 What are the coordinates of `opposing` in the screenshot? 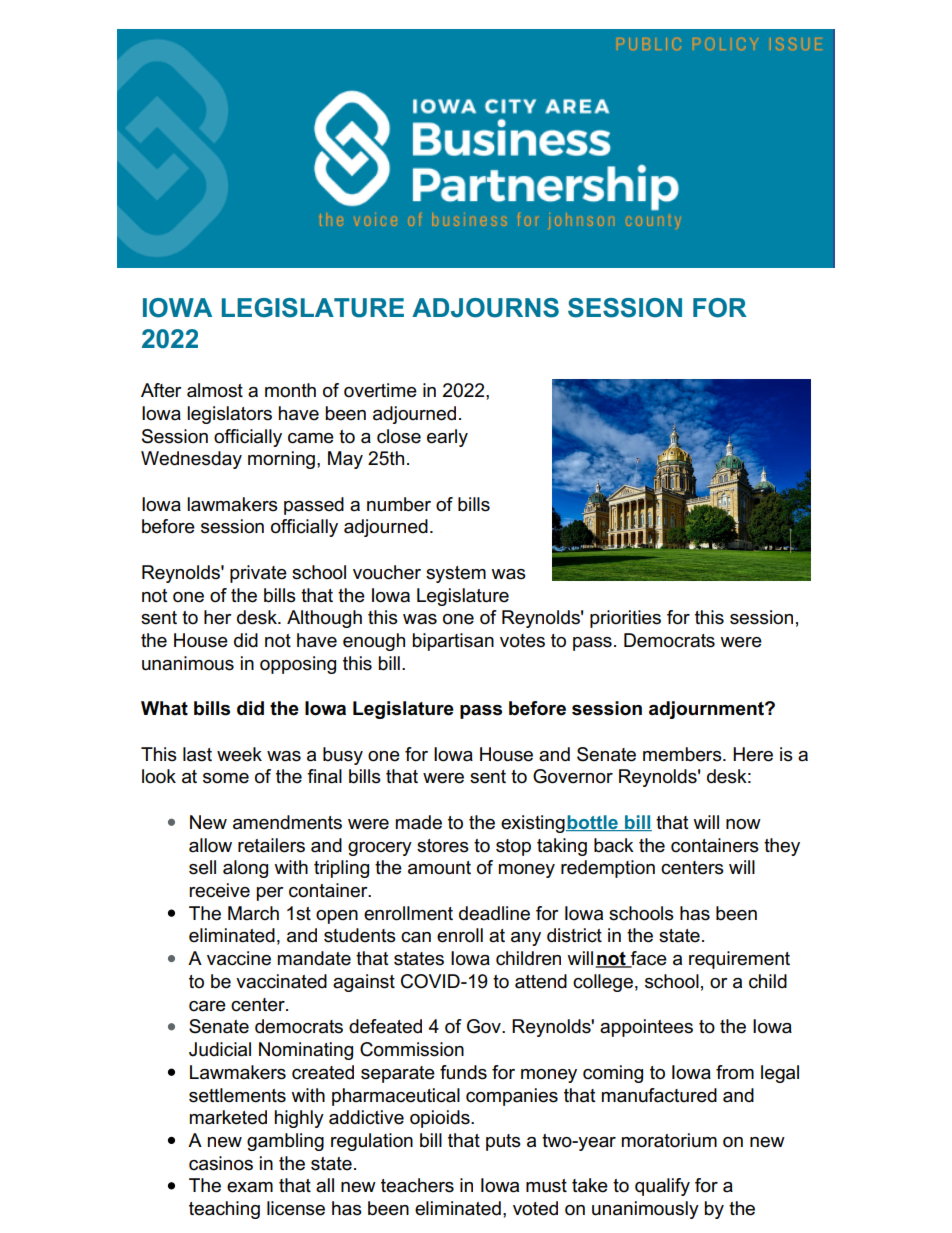 It's located at (298, 665).
